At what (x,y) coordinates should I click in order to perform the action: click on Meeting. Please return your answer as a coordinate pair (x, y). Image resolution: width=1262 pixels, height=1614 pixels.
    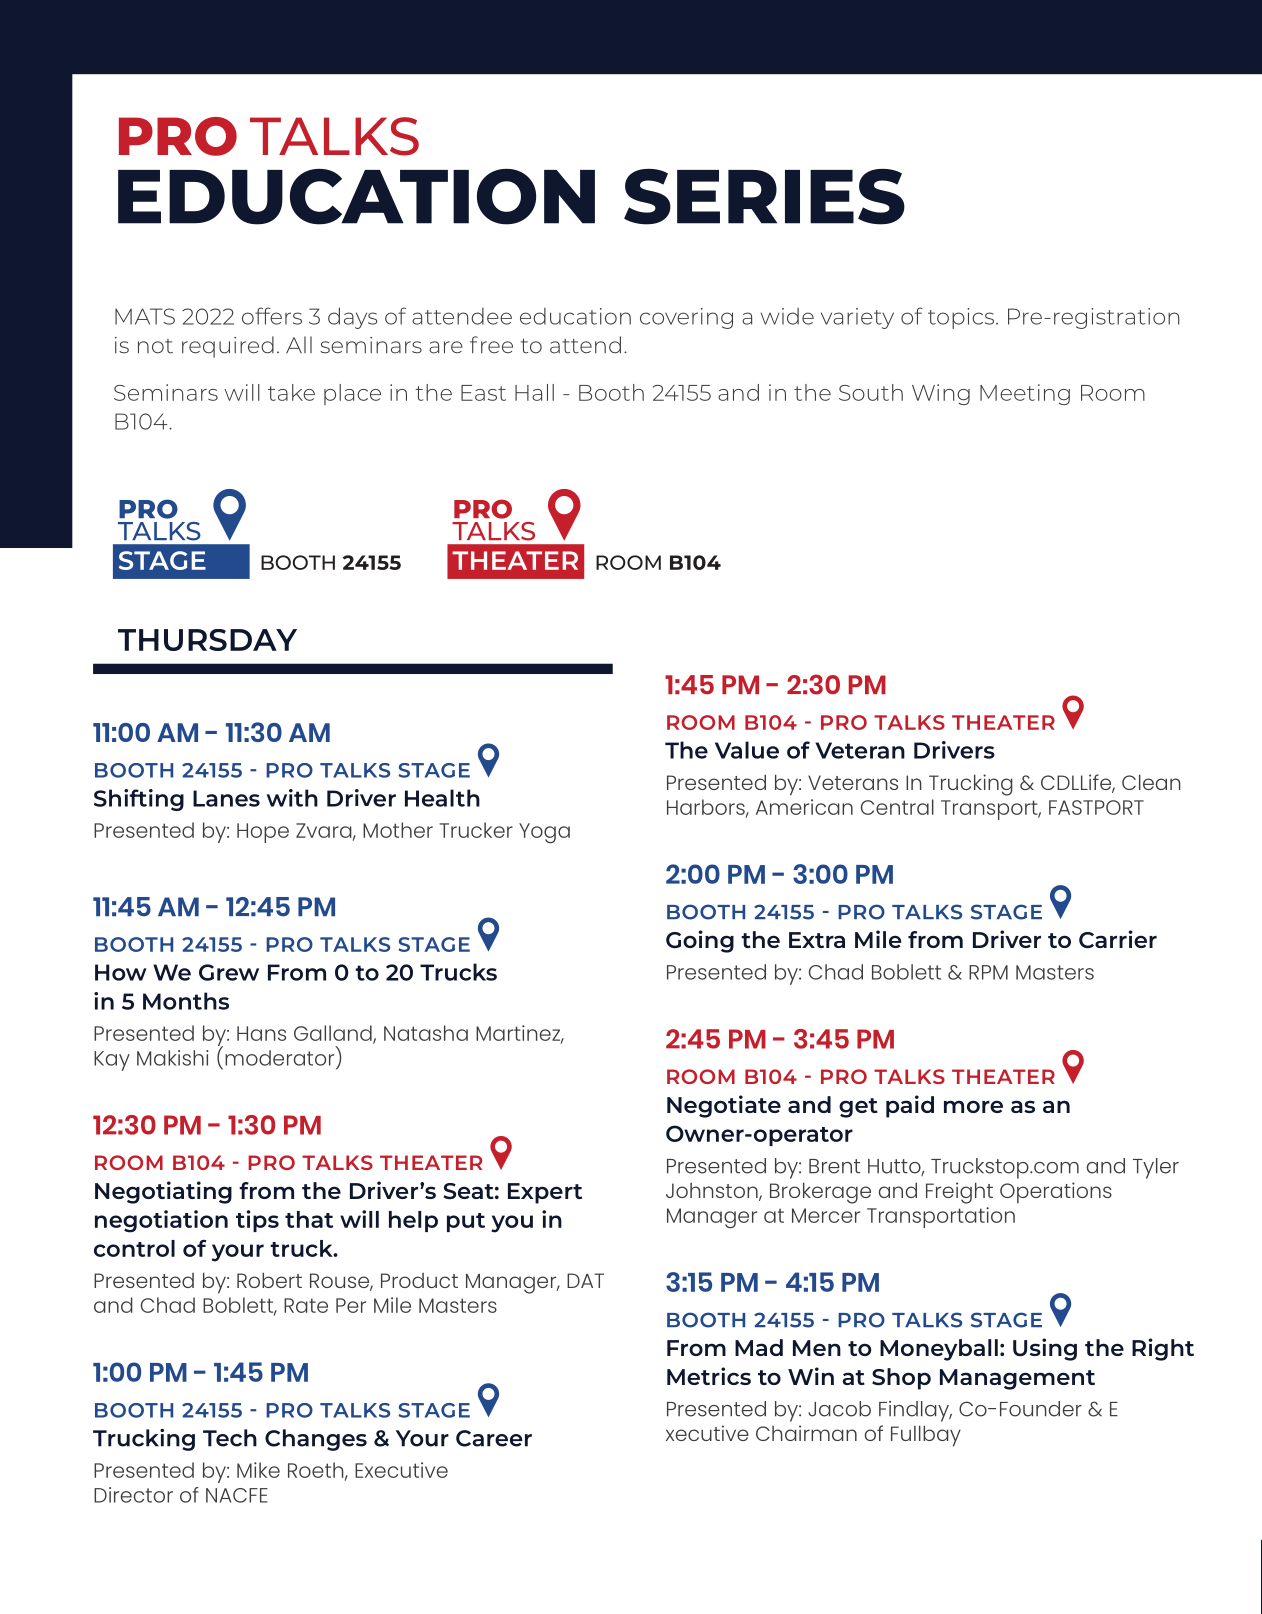
    Looking at the image, I should click on (1025, 394).
